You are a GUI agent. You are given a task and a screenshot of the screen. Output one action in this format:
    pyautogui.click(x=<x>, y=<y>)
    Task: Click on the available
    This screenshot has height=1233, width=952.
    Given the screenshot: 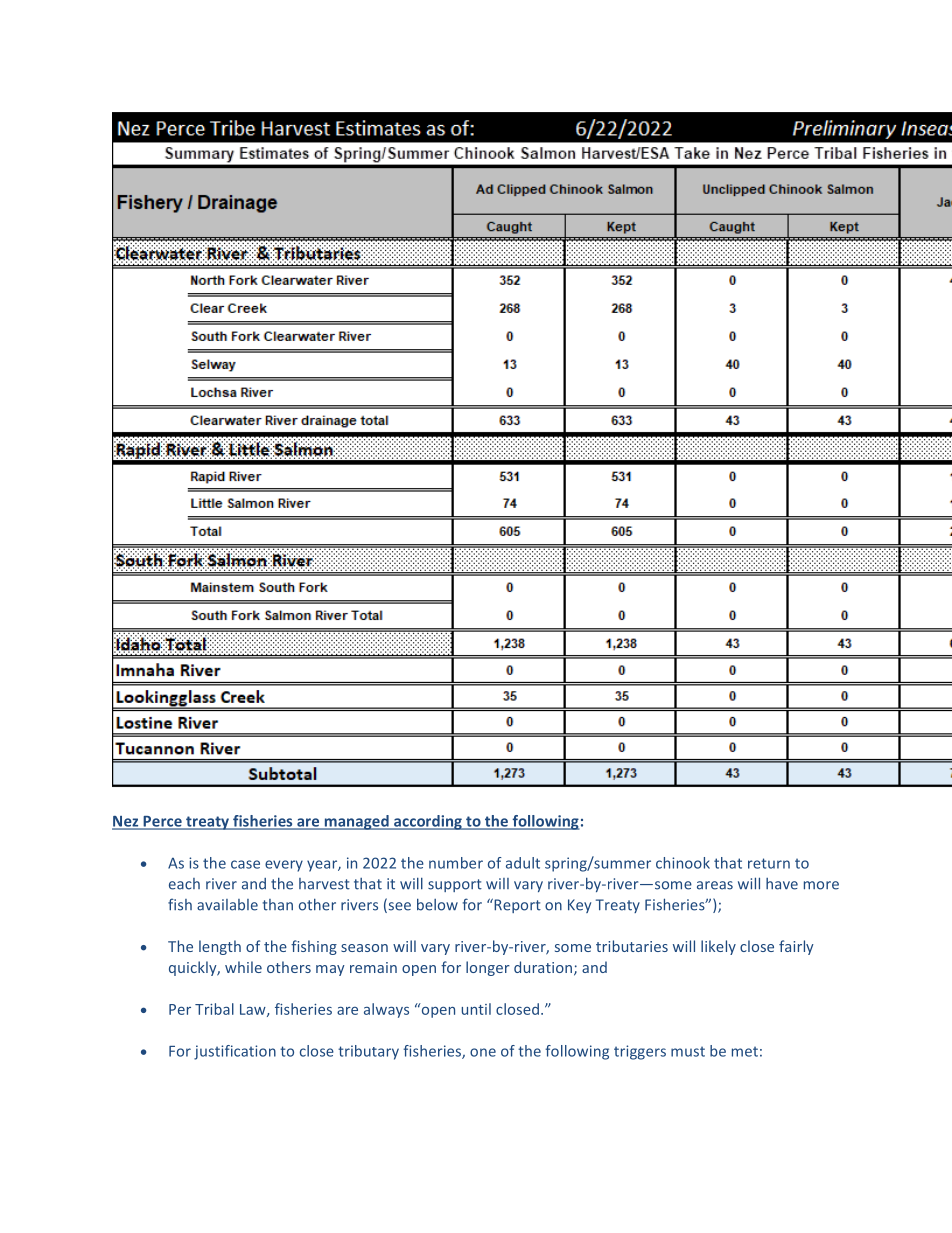 What is the action you would take?
    pyautogui.click(x=227, y=905)
